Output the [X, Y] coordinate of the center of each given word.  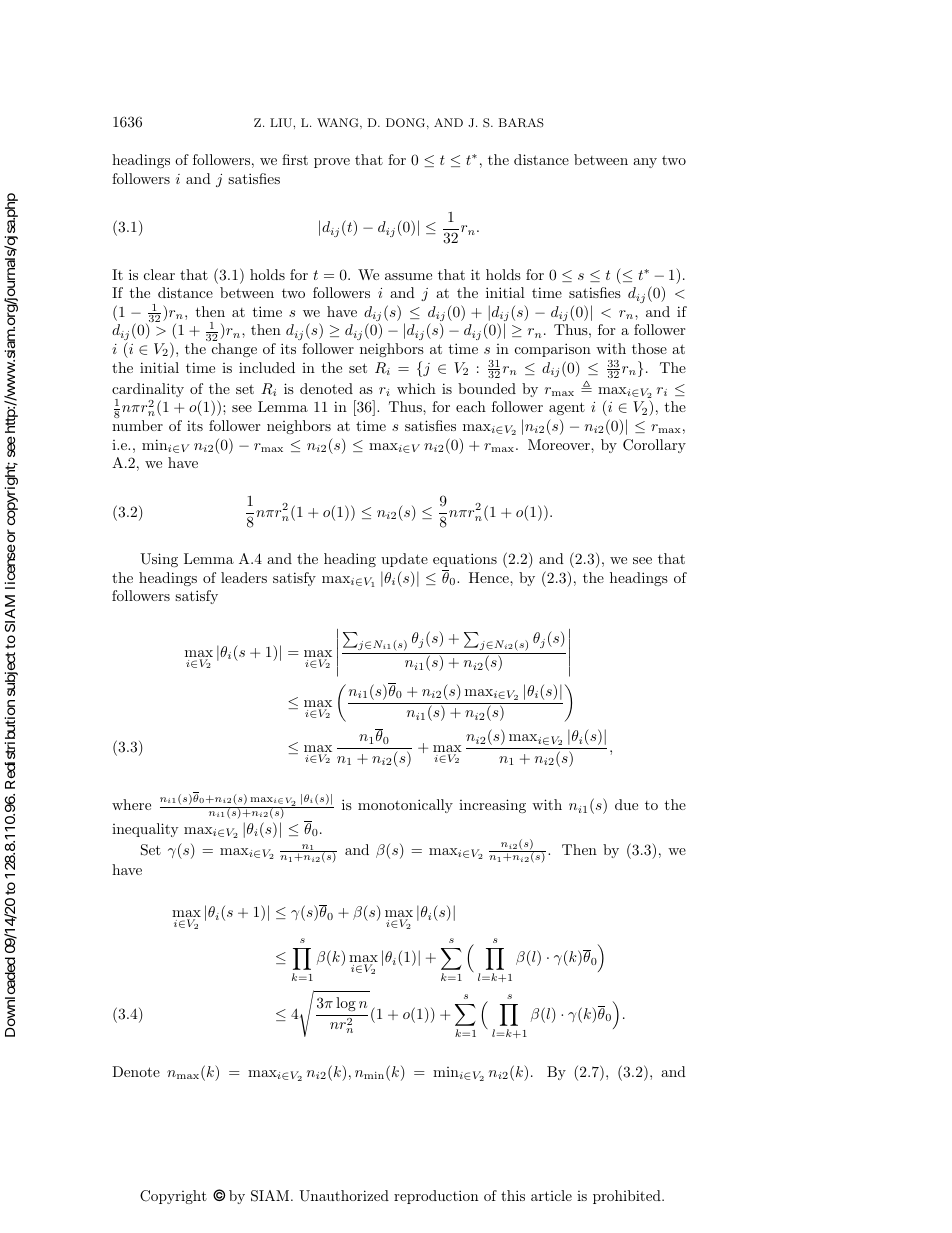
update [404, 560]
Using [159, 560]
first [295, 159]
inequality [145, 830]
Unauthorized [344, 1196]
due [626, 804]
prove [332, 163]
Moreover [560, 444]
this [513, 1195]
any [645, 163]
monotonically [405, 806]
